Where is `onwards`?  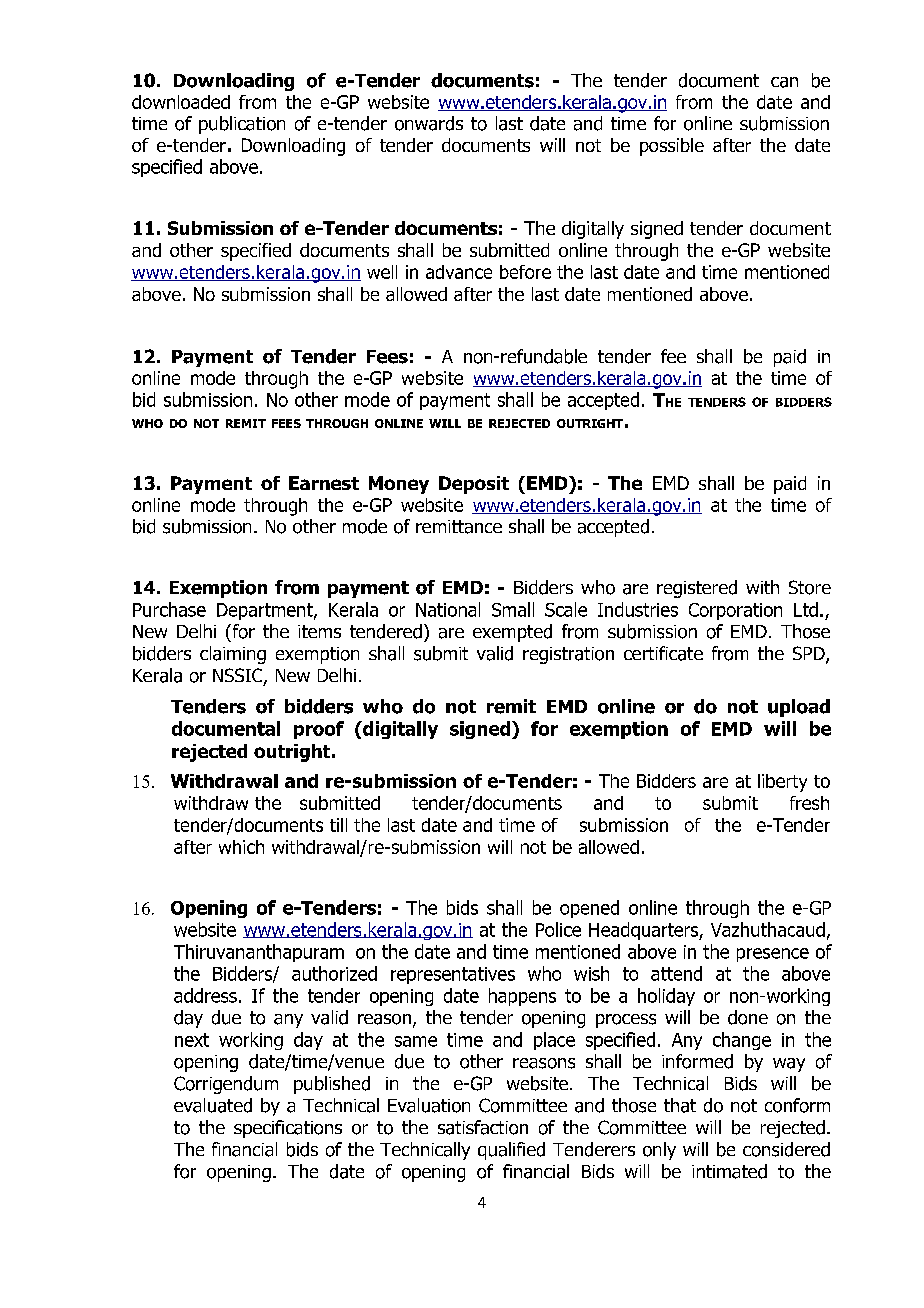
onwards is located at coordinates (429, 123).
